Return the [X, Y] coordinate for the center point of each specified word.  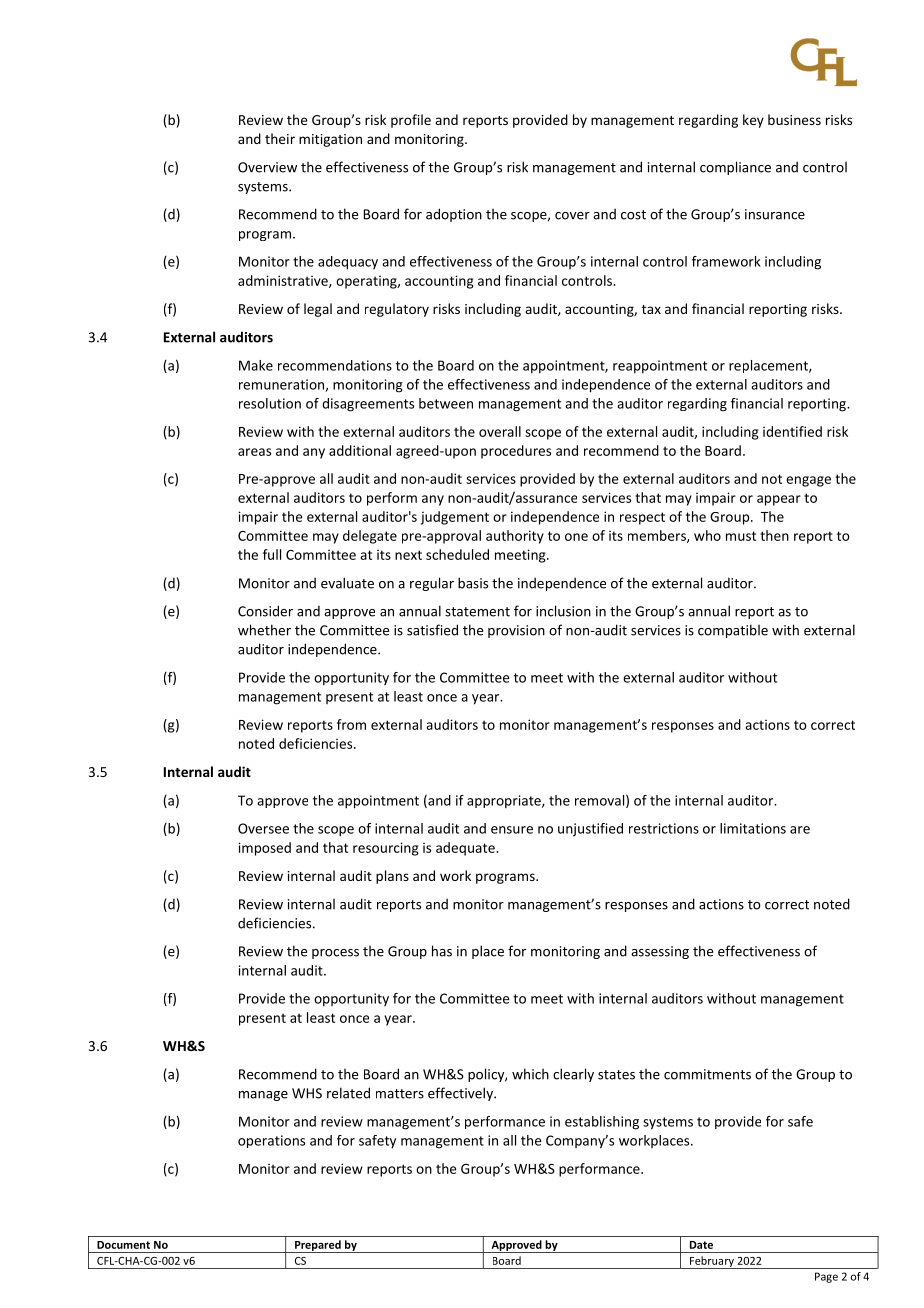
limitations [753, 828]
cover [572, 216]
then [774, 535]
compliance [735, 168]
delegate [370, 537]
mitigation [330, 140]
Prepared [318, 1246]
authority [515, 537]
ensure [512, 830]
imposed [264, 849]
